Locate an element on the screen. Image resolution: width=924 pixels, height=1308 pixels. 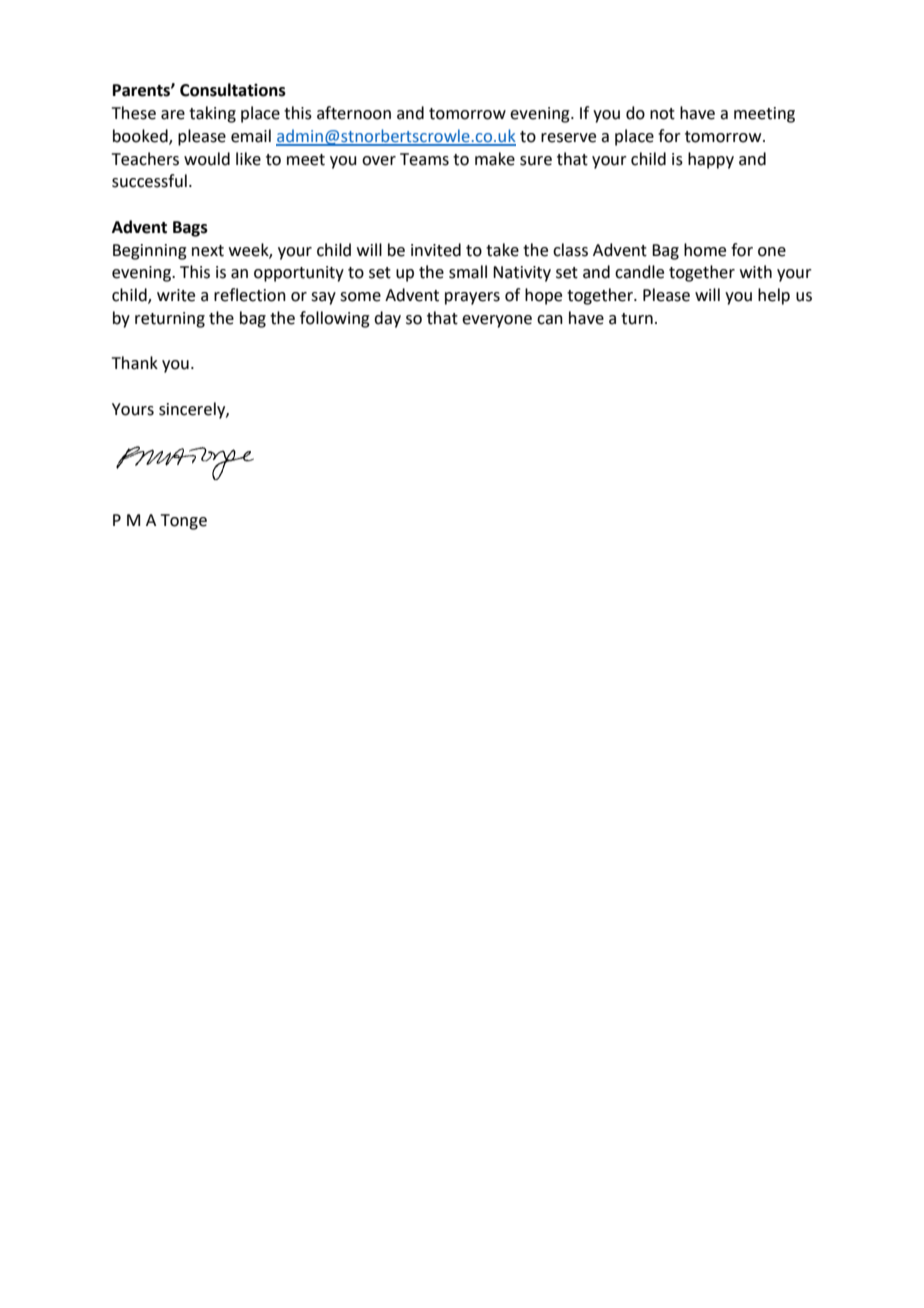
would is located at coordinates (207, 159).
